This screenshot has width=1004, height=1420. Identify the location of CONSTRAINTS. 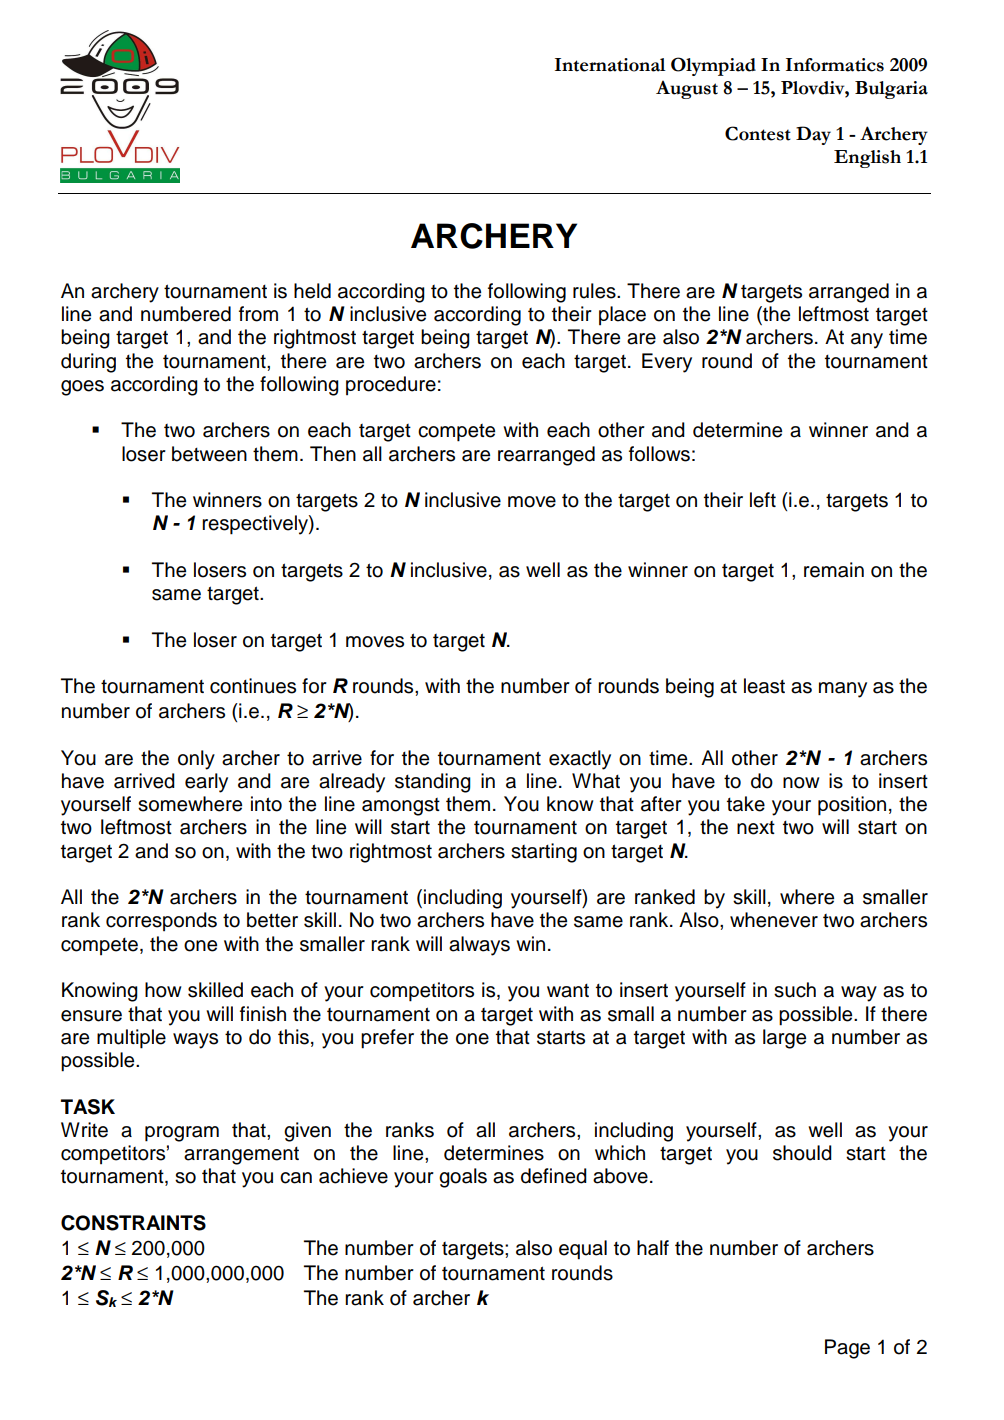
(133, 1223).
